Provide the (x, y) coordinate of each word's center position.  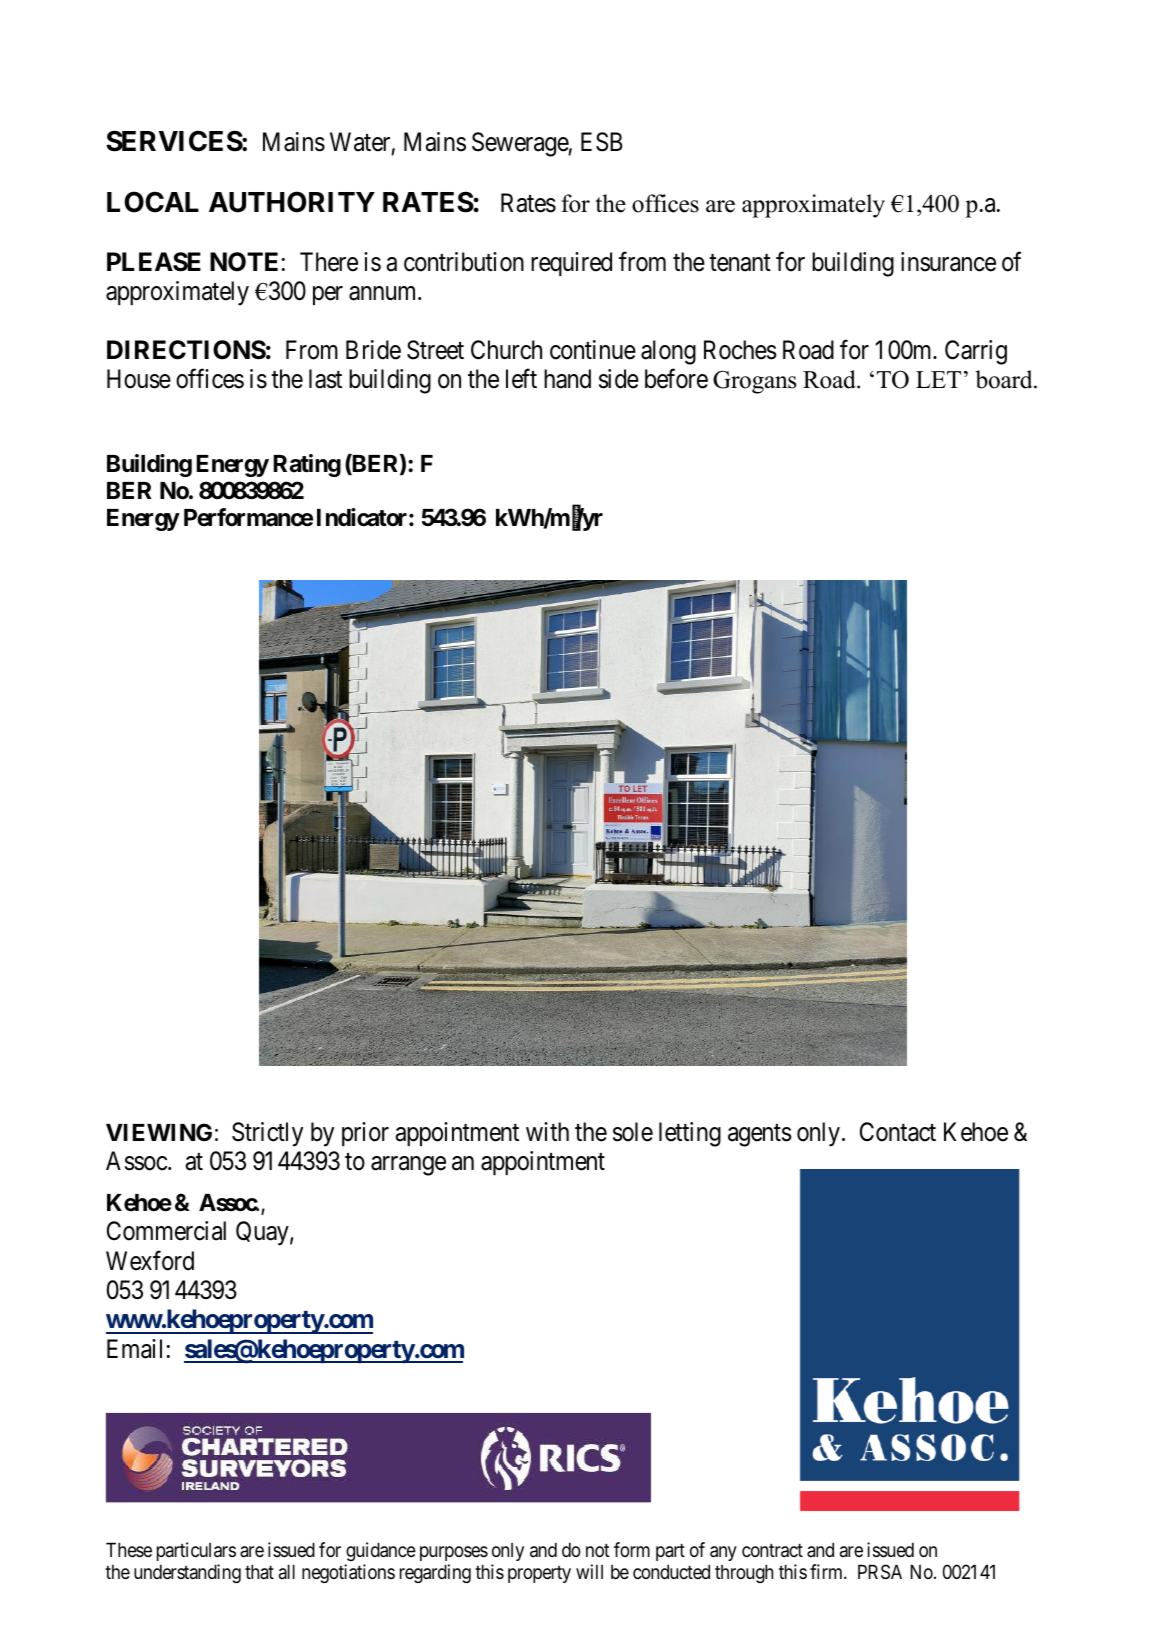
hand (567, 379)
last (325, 379)
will (589, 1571)
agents (760, 1136)
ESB (601, 142)
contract (772, 1551)
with (547, 1131)
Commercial (166, 1231)
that (259, 1572)
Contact (898, 1132)
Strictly (267, 1134)
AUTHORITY (292, 202)
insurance (948, 262)
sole (633, 1132)
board (1005, 379)
